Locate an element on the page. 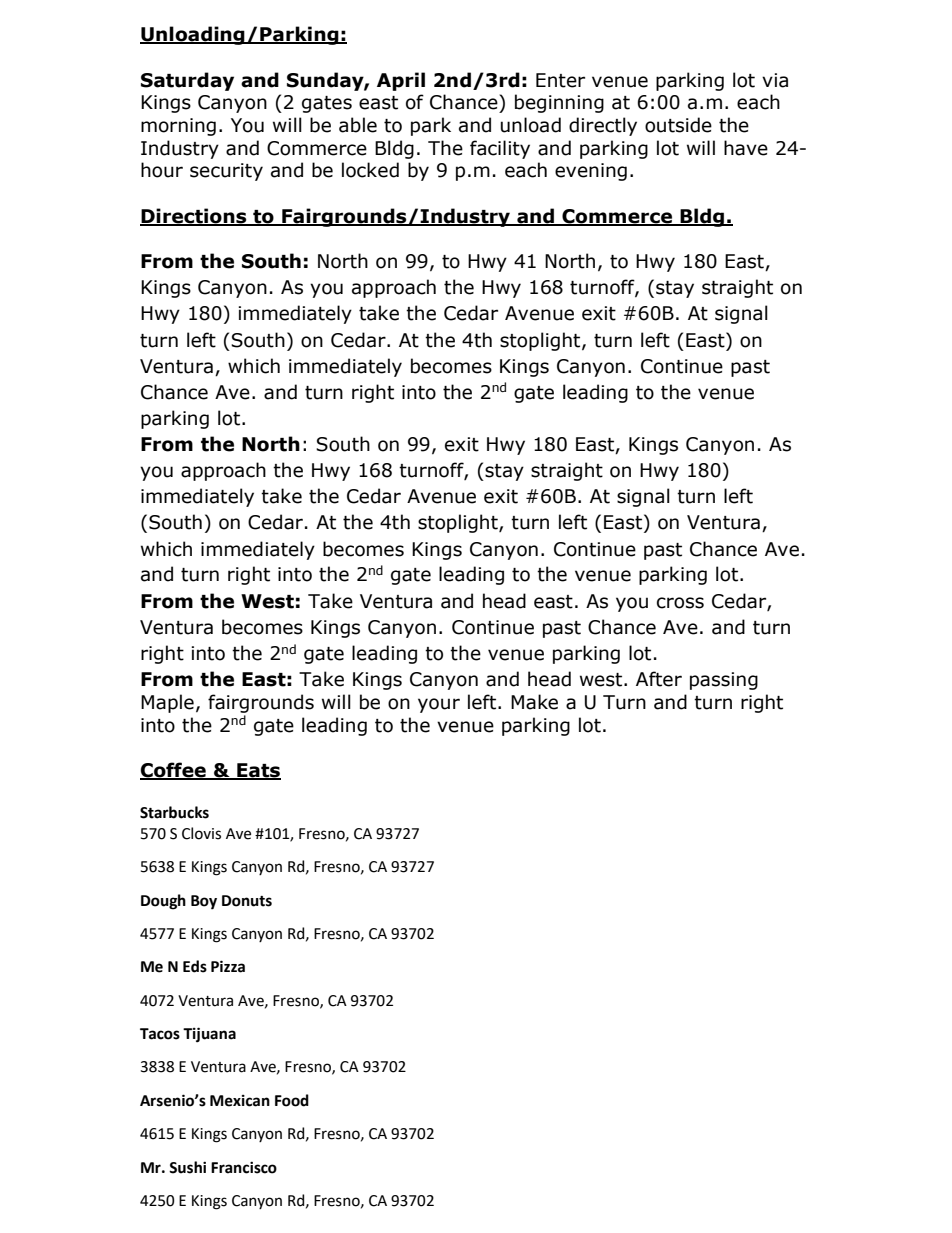 This page has height=1233, width=952. have is located at coordinates (746, 148).
